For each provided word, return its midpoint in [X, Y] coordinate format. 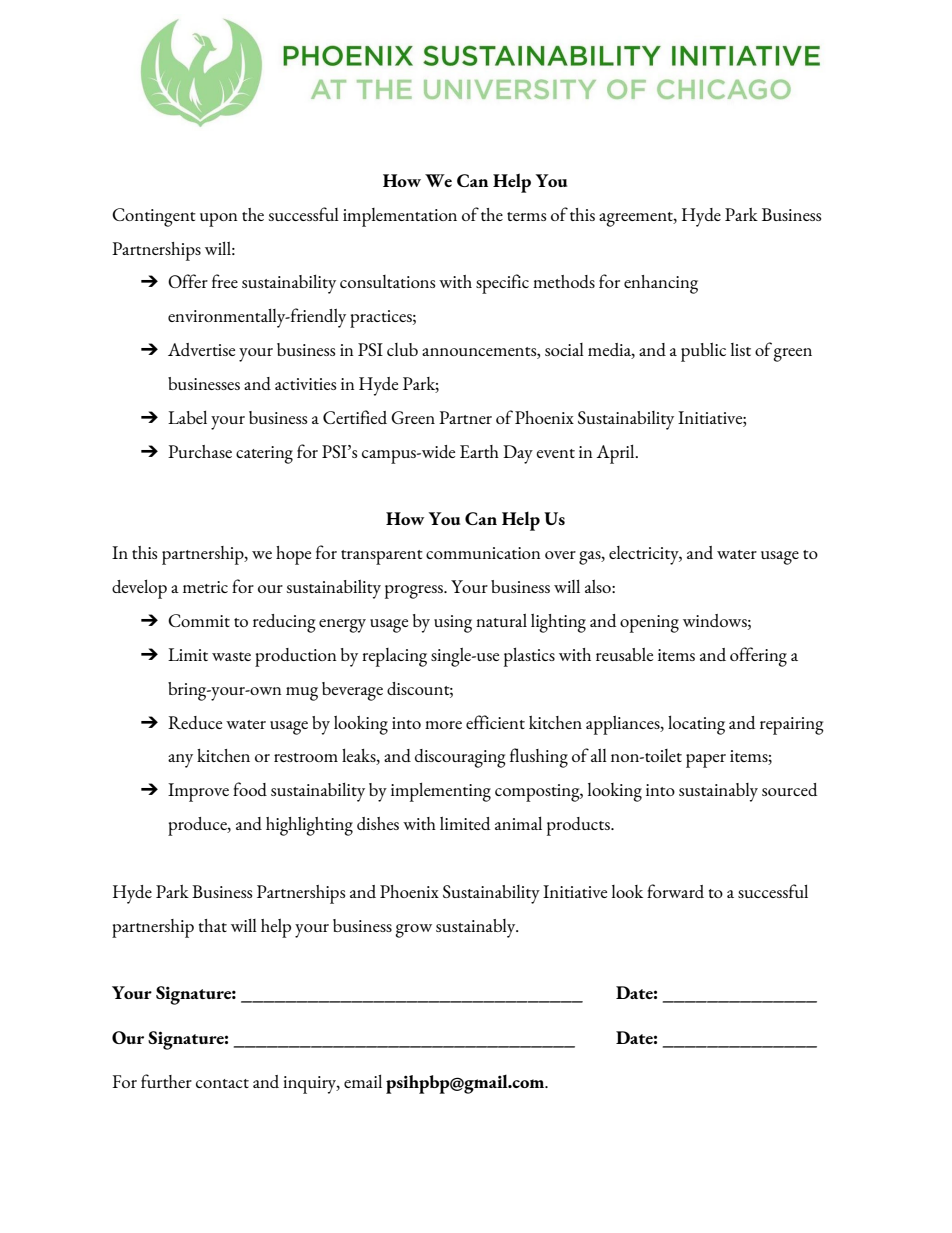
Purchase [200, 451]
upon [219, 220]
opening [649, 624]
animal [518, 823]
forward [675, 891]
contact [222, 1083]
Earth [479, 451]
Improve [198, 792]
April [616, 454]
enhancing [661, 284]
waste [231, 656]
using [453, 624]
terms [526, 216]
